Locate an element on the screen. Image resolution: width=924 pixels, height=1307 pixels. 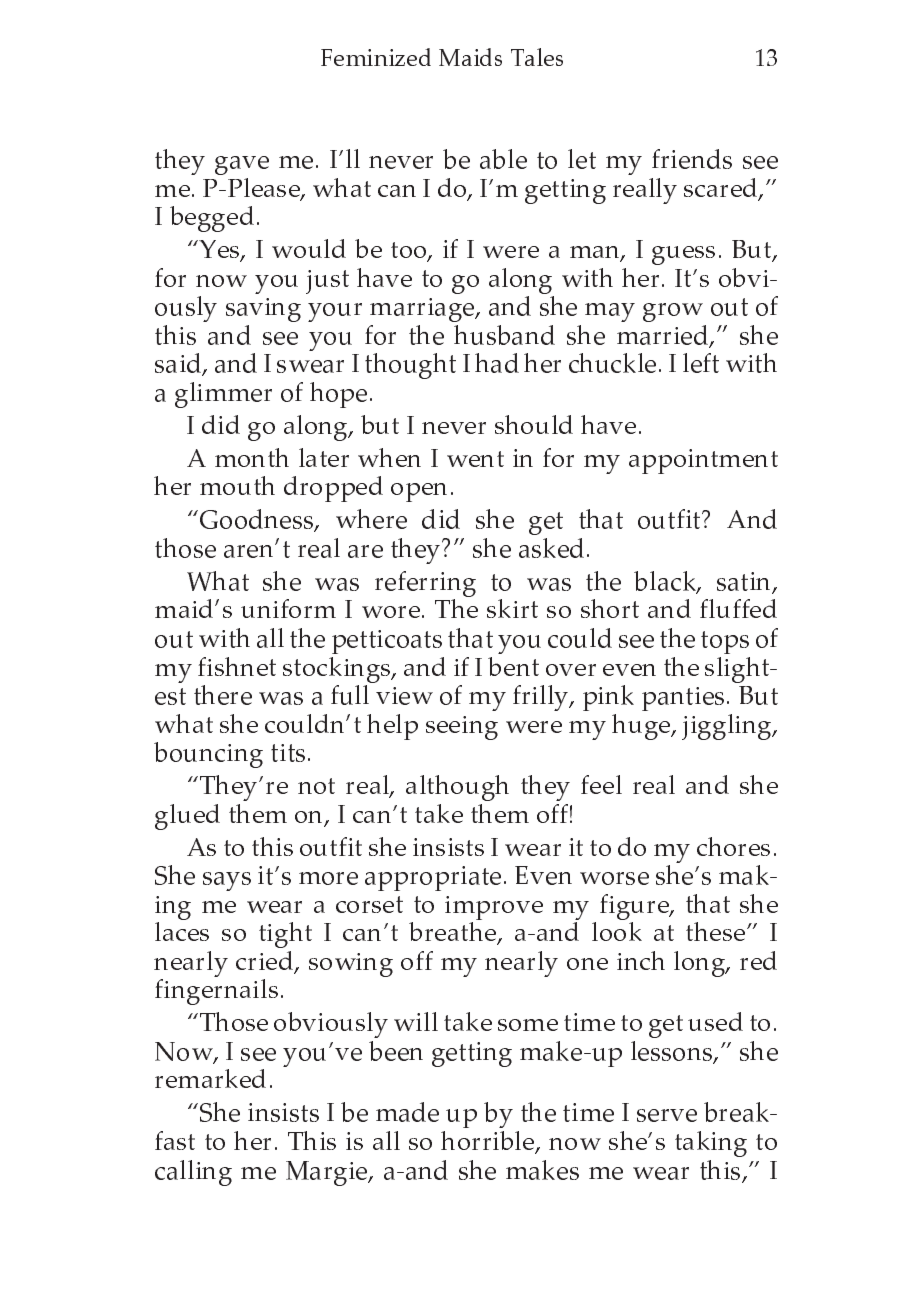
left is located at coordinates (701, 363).
